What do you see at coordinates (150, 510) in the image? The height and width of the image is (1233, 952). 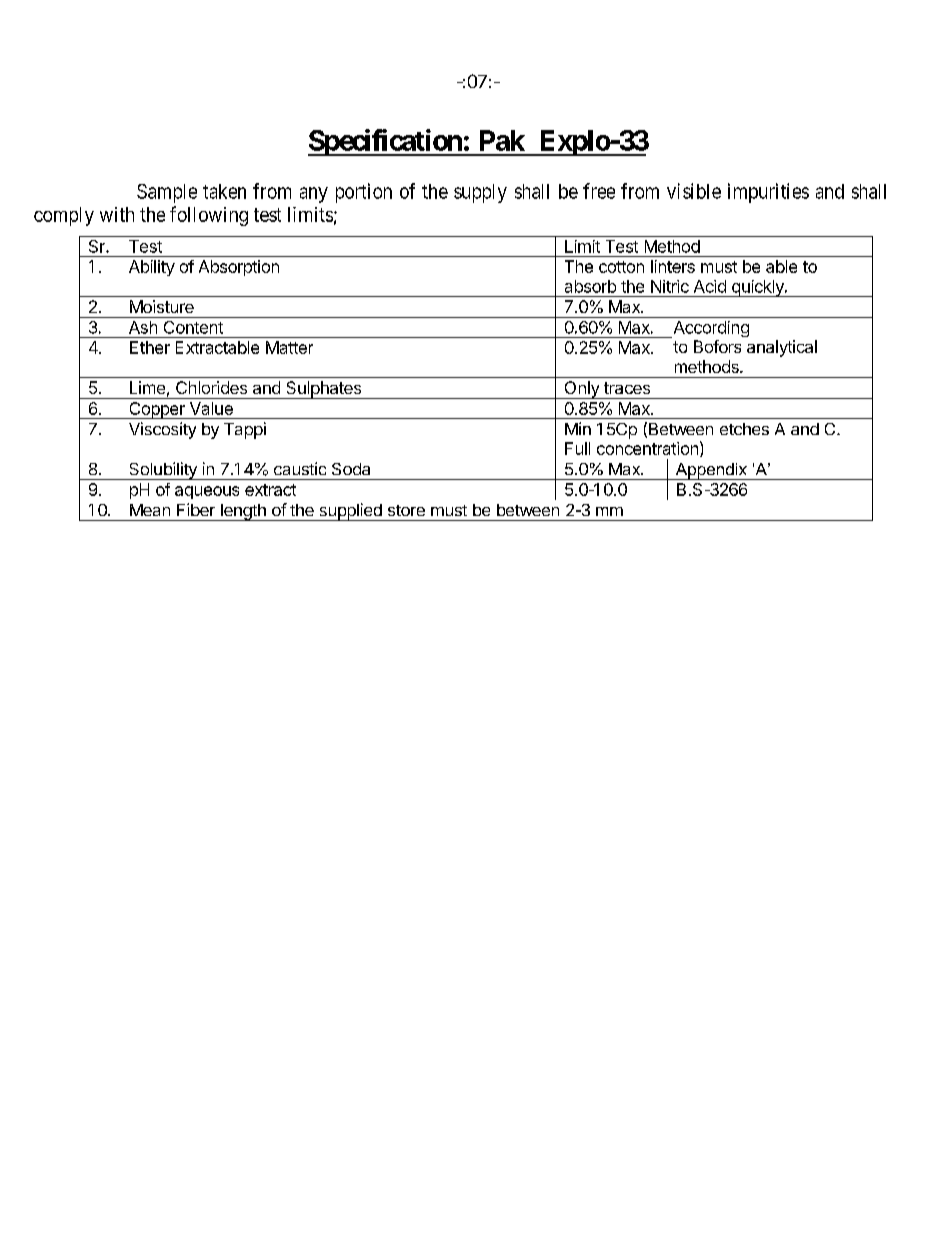 I see `Mean` at bounding box center [150, 510].
